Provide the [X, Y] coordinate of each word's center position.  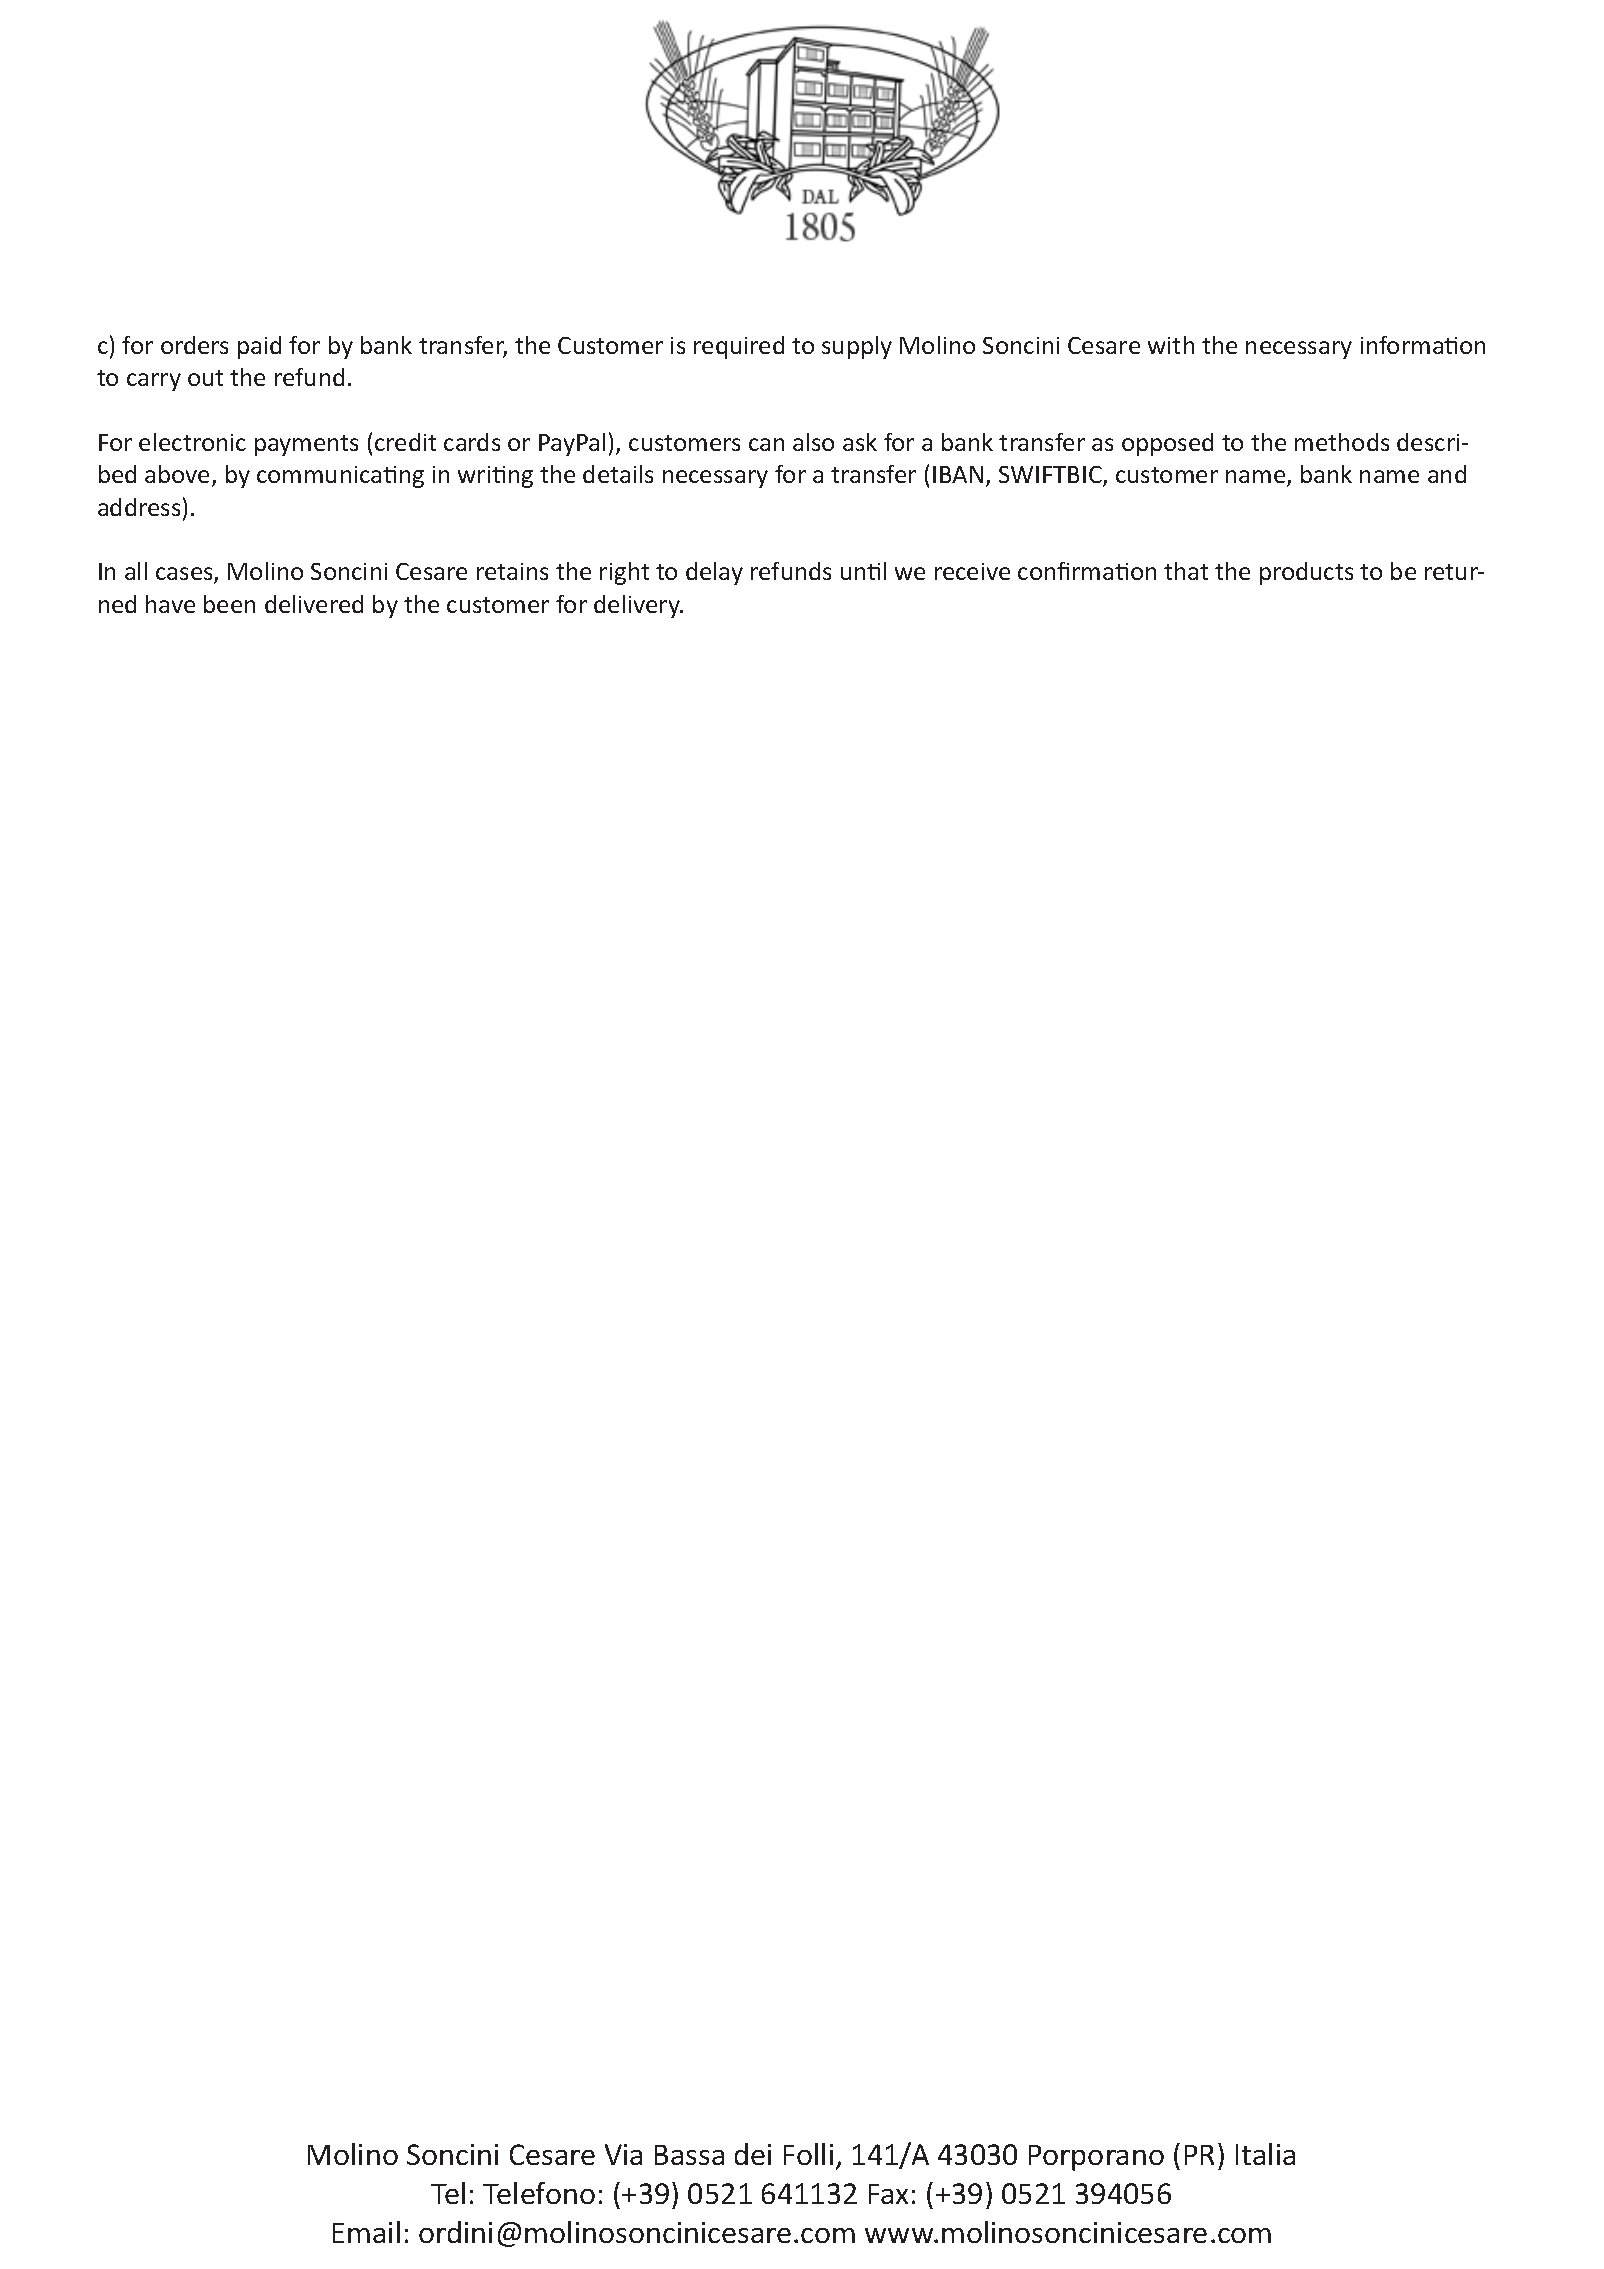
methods [1342, 442]
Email [366, 2232]
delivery [638, 606]
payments [306, 445]
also [813, 442]
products [1306, 573]
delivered [314, 604]
